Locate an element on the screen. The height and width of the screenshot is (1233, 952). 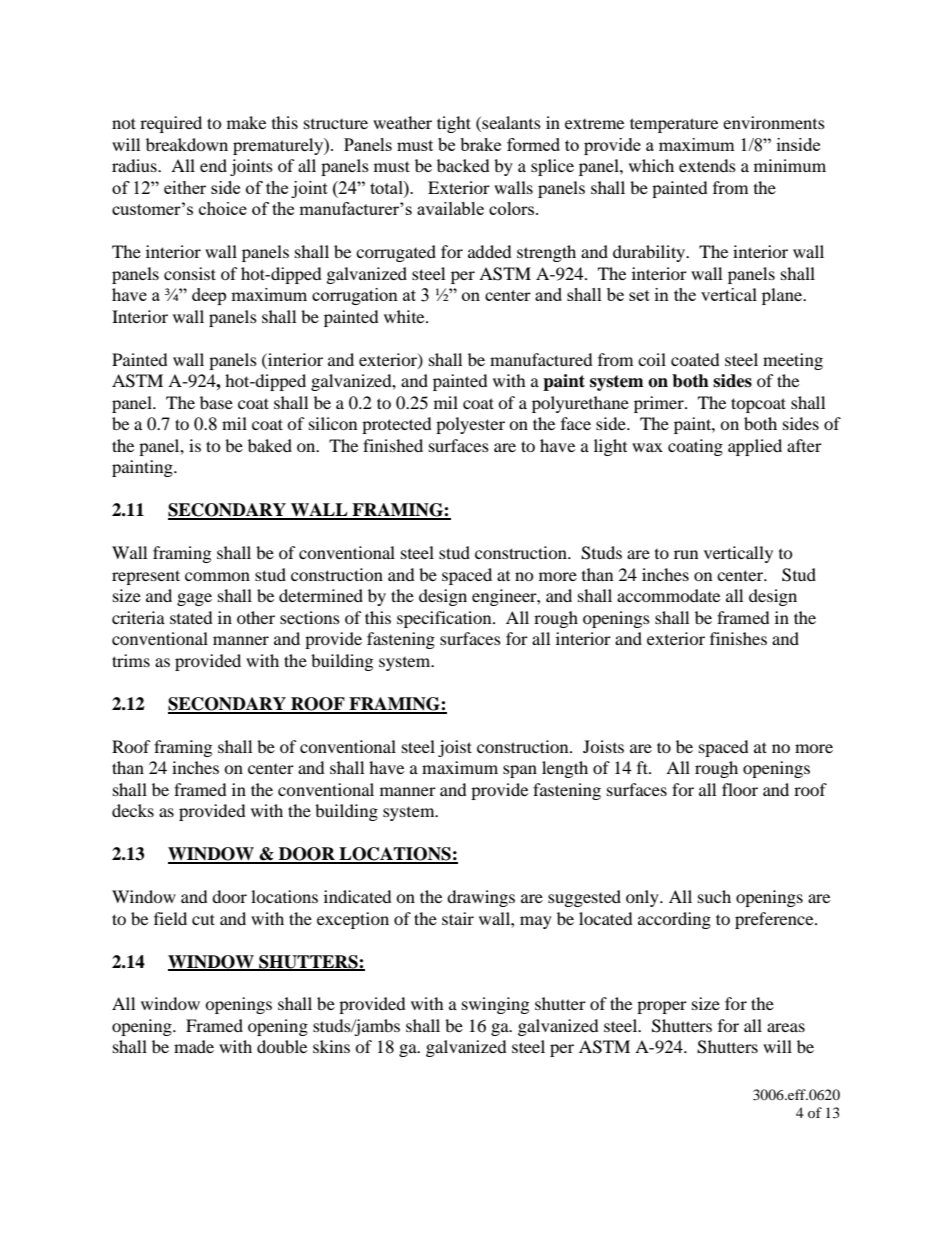
trims is located at coordinates (131, 660).
